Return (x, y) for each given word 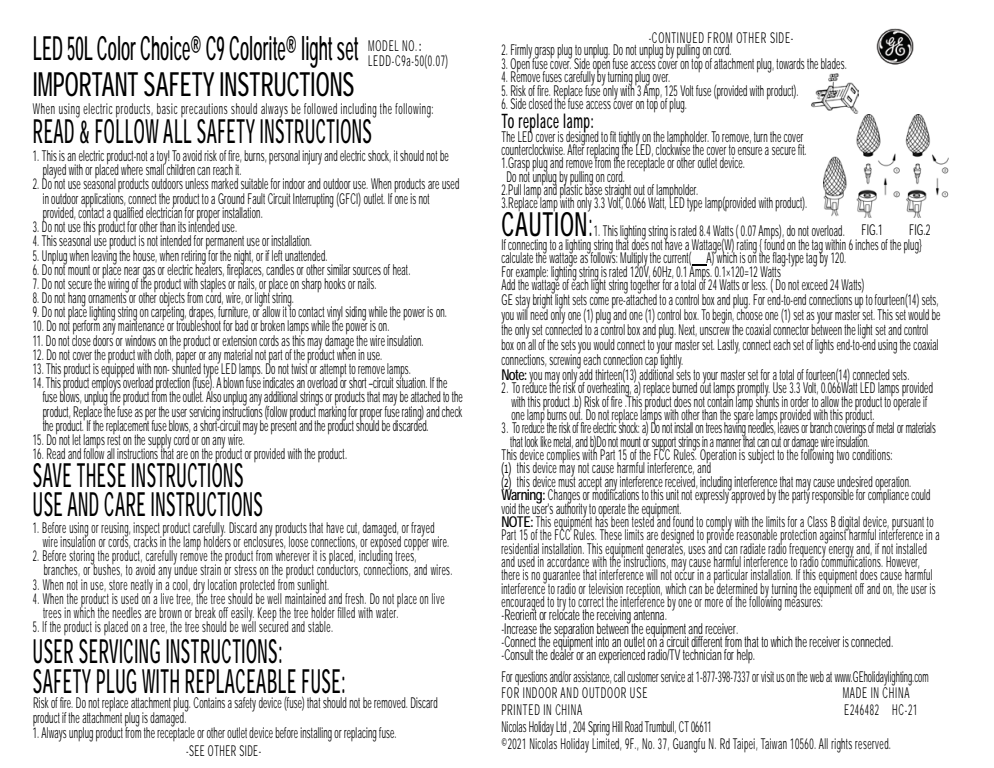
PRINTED (521, 709)
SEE (196, 750)
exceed (815, 284)
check (452, 411)
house (145, 256)
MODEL (383, 45)
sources (367, 271)
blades (833, 63)
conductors (338, 569)
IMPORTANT (86, 84)
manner (728, 443)
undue (185, 568)
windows (140, 340)
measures (804, 601)
